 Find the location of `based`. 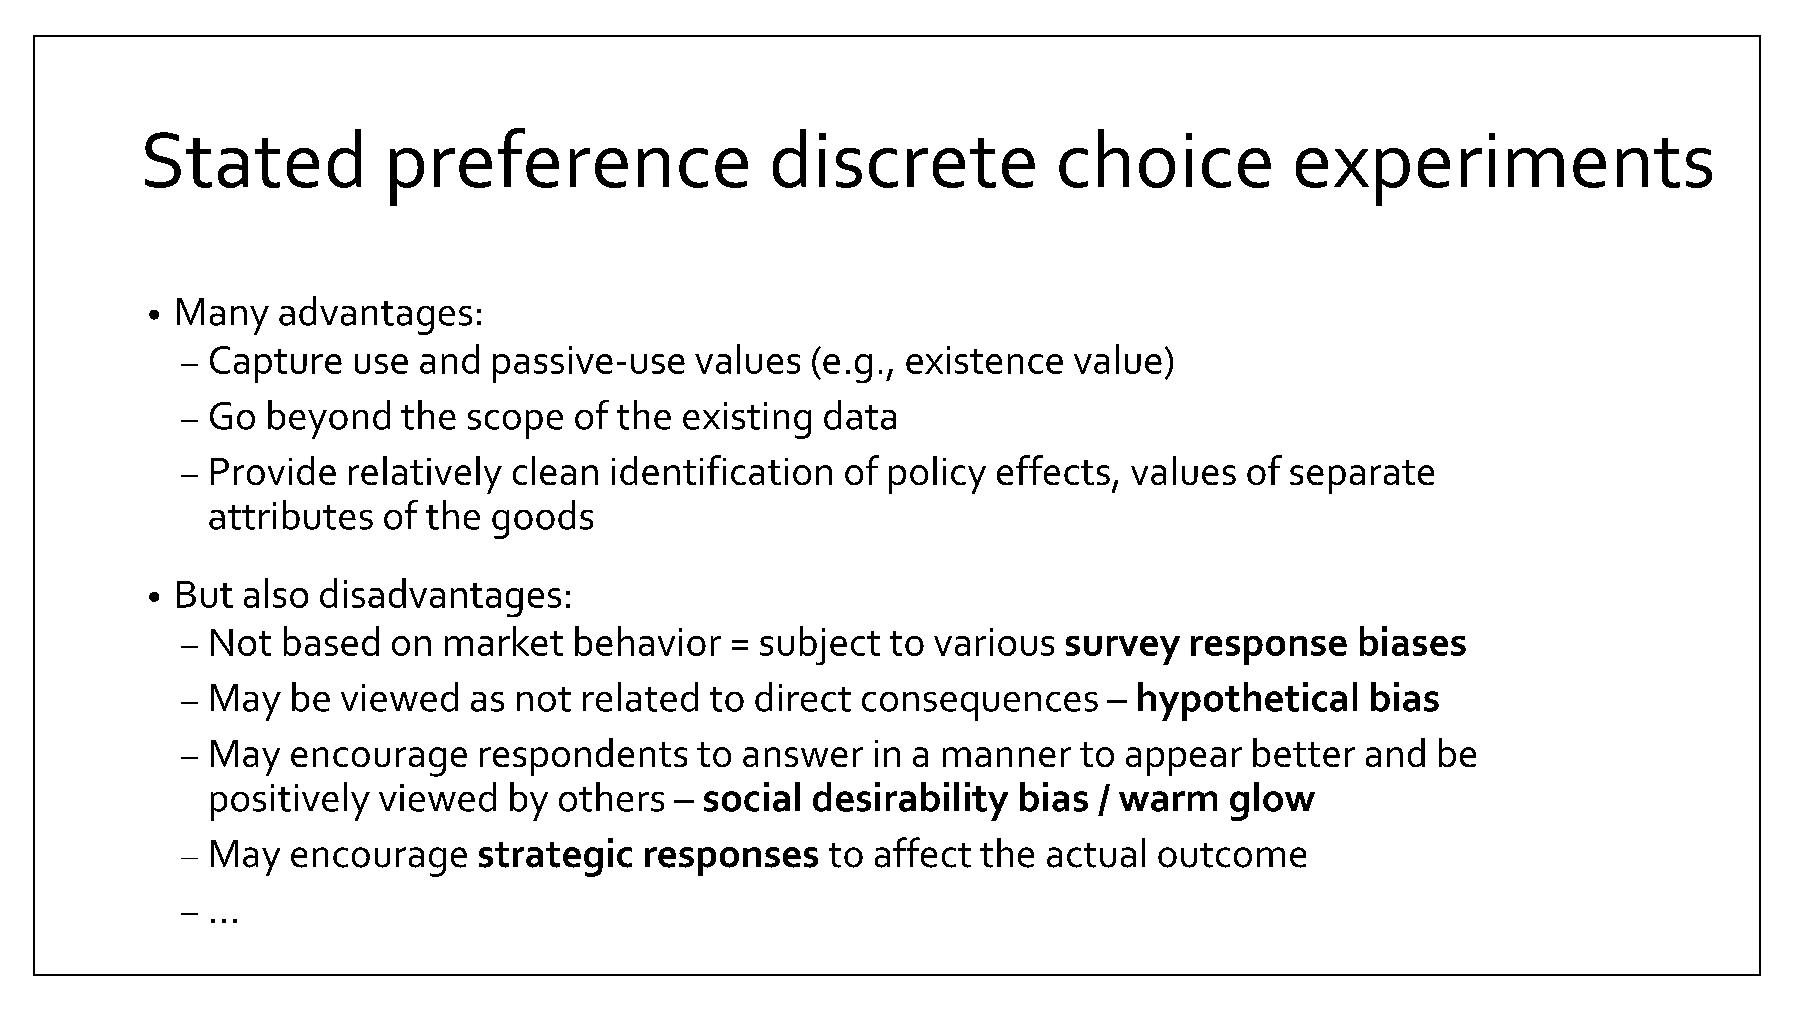

based is located at coordinates (331, 641).
